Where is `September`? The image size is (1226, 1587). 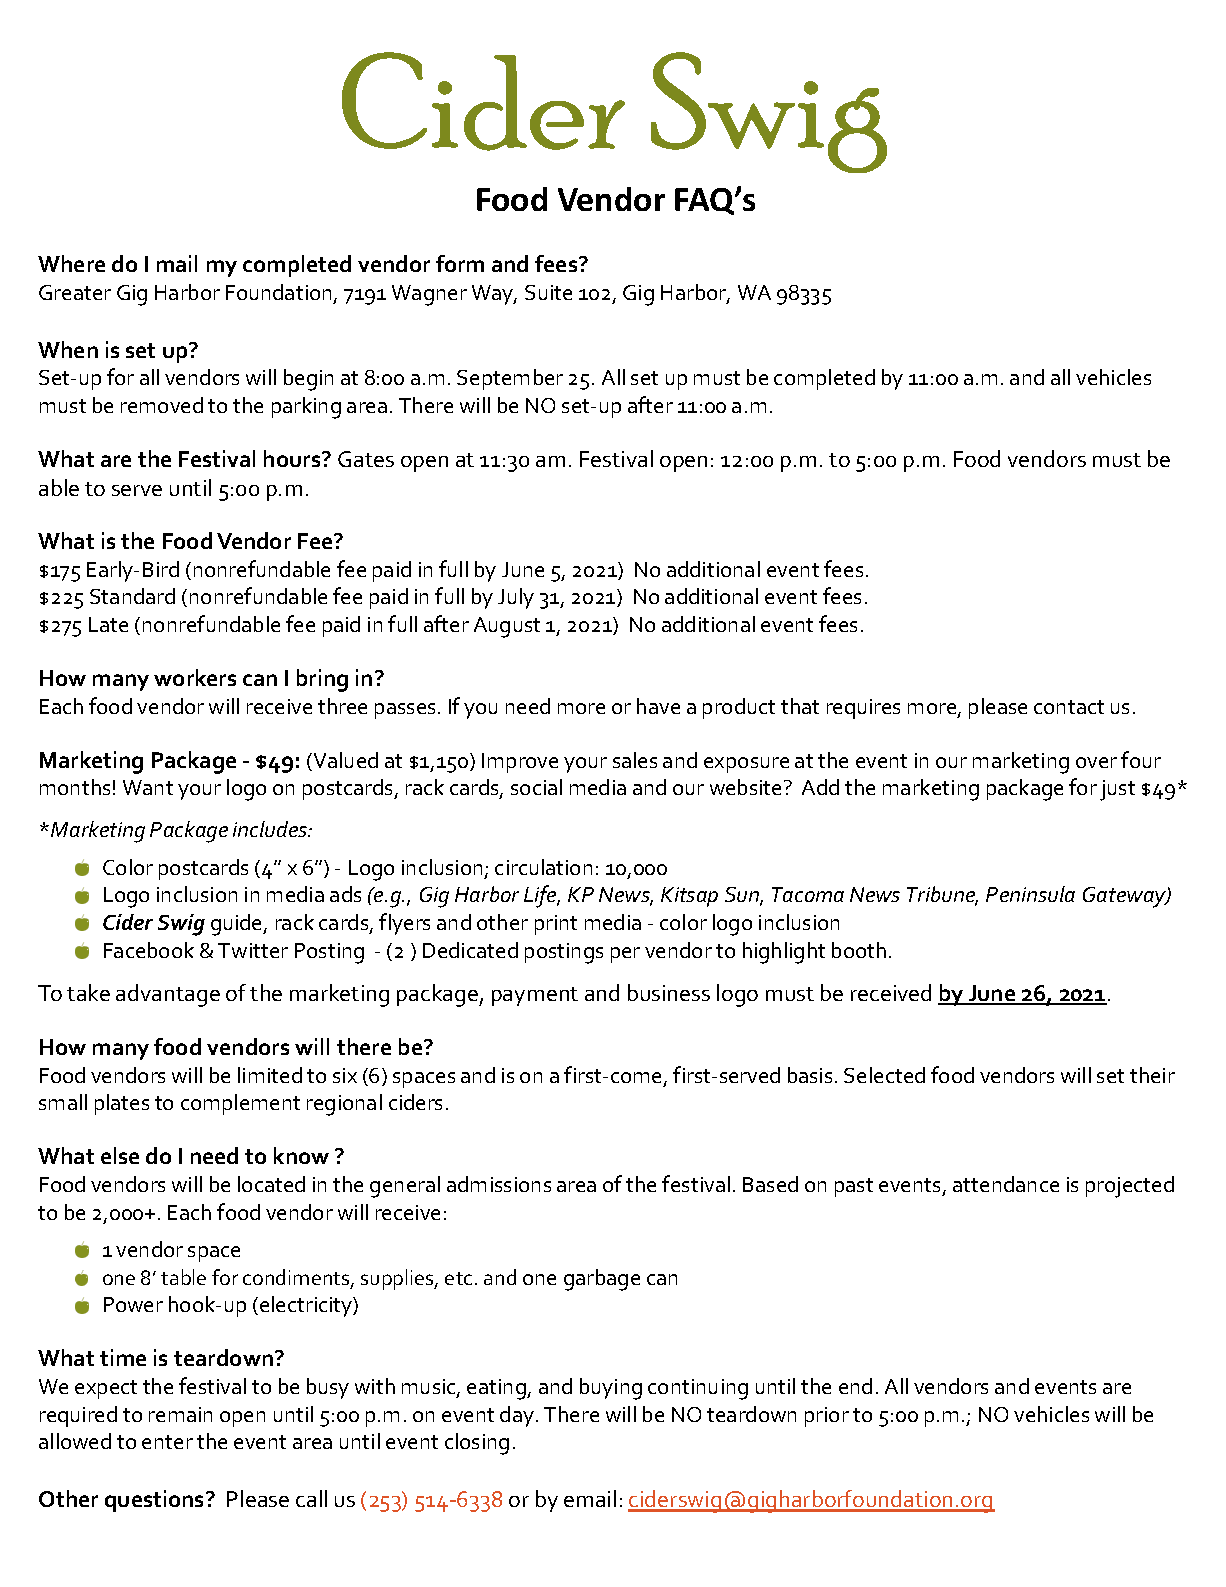
September is located at coordinates (510, 379).
